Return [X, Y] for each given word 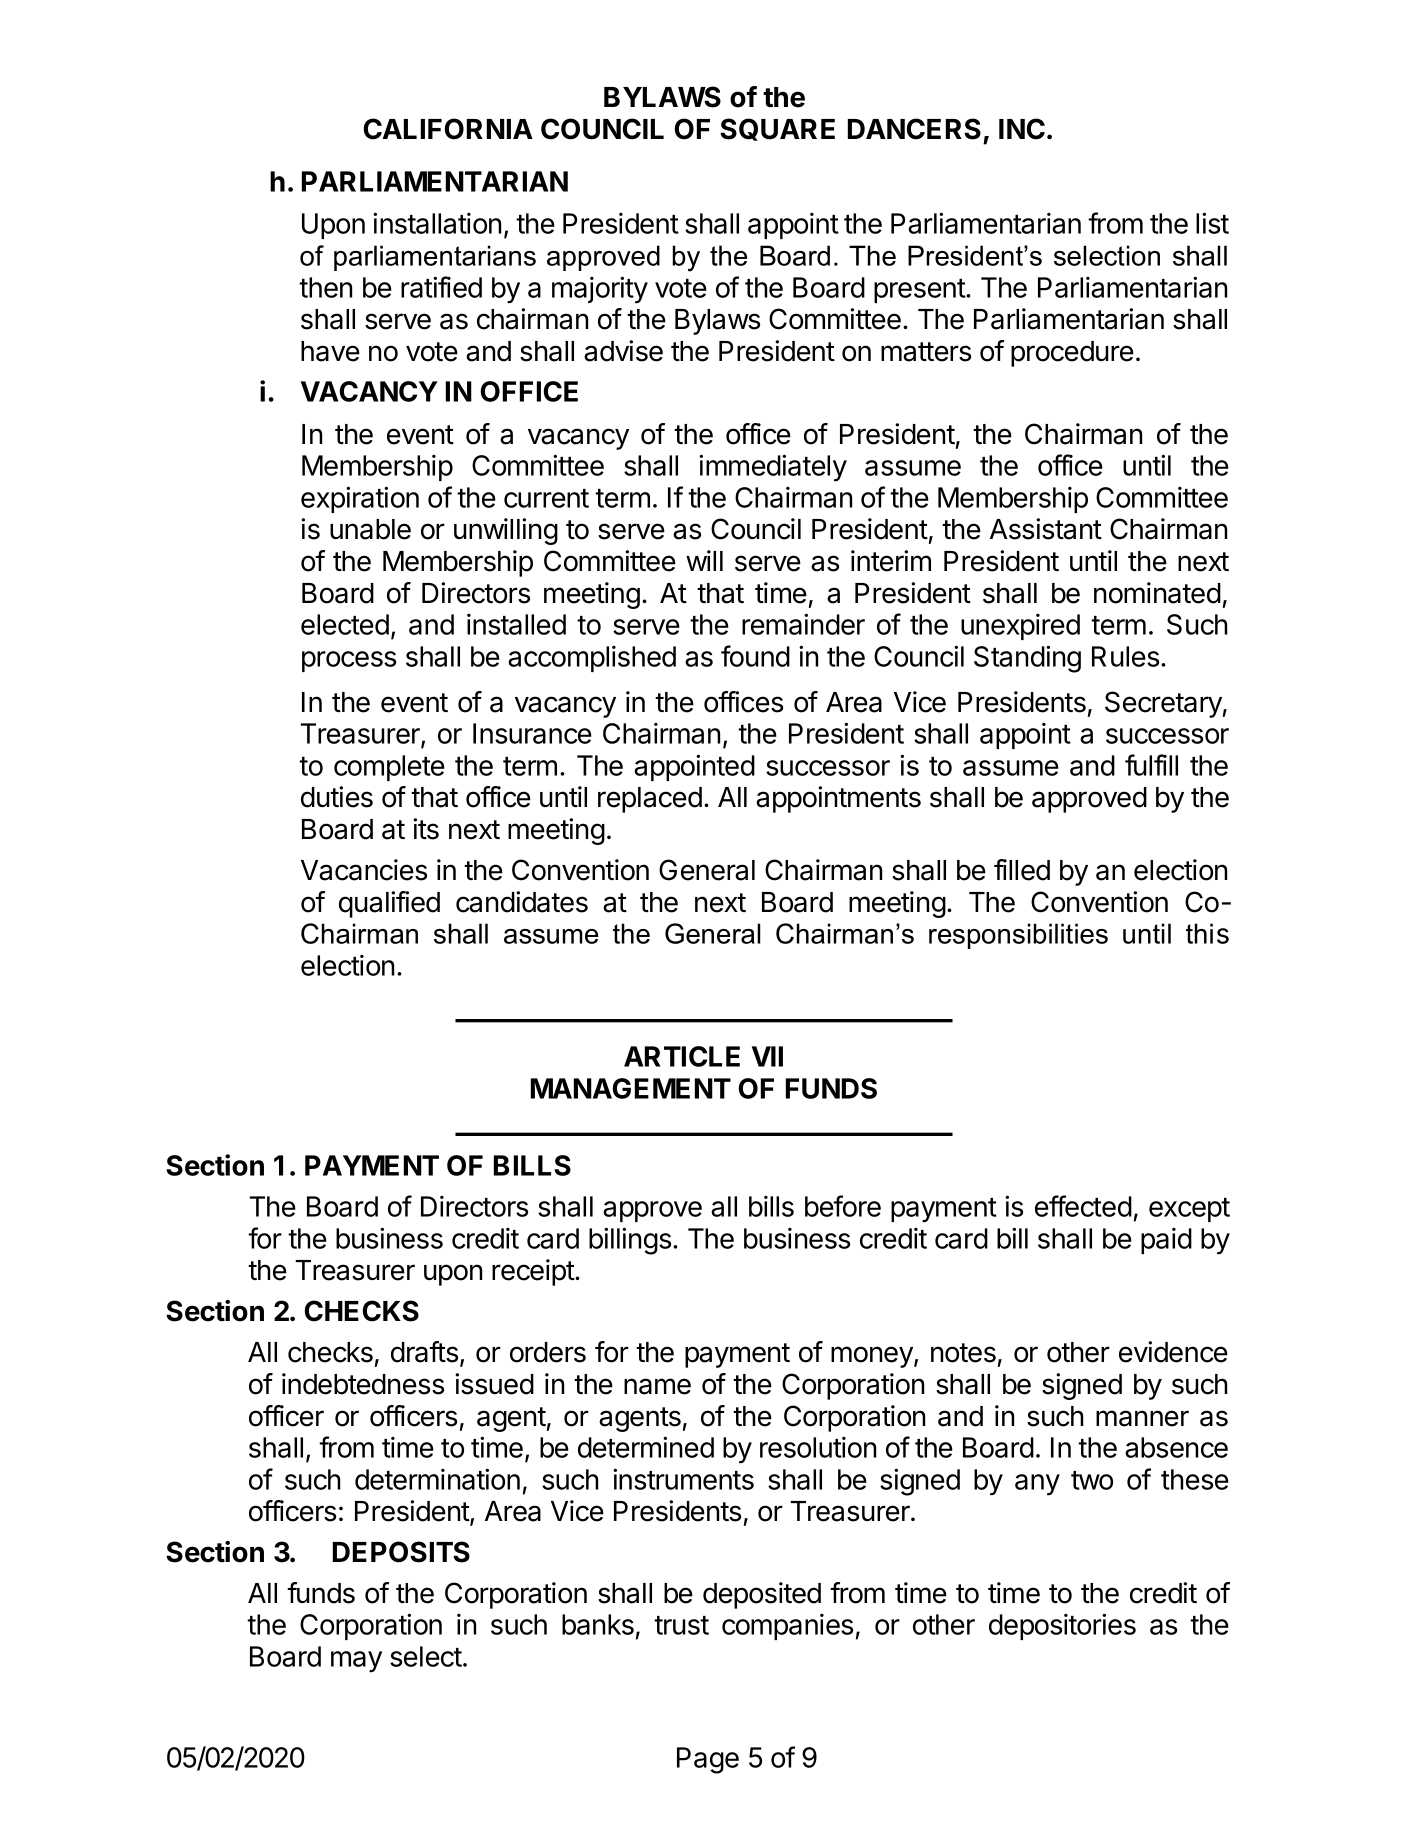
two [1092, 1480]
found [755, 656]
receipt [534, 1272]
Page [708, 1760]
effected [1083, 1206]
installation [437, 223]
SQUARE [777, 129]
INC [1022, 129]
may [356, 1662]
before [843, 1206]
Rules [1125, 656]
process [349, 661]
